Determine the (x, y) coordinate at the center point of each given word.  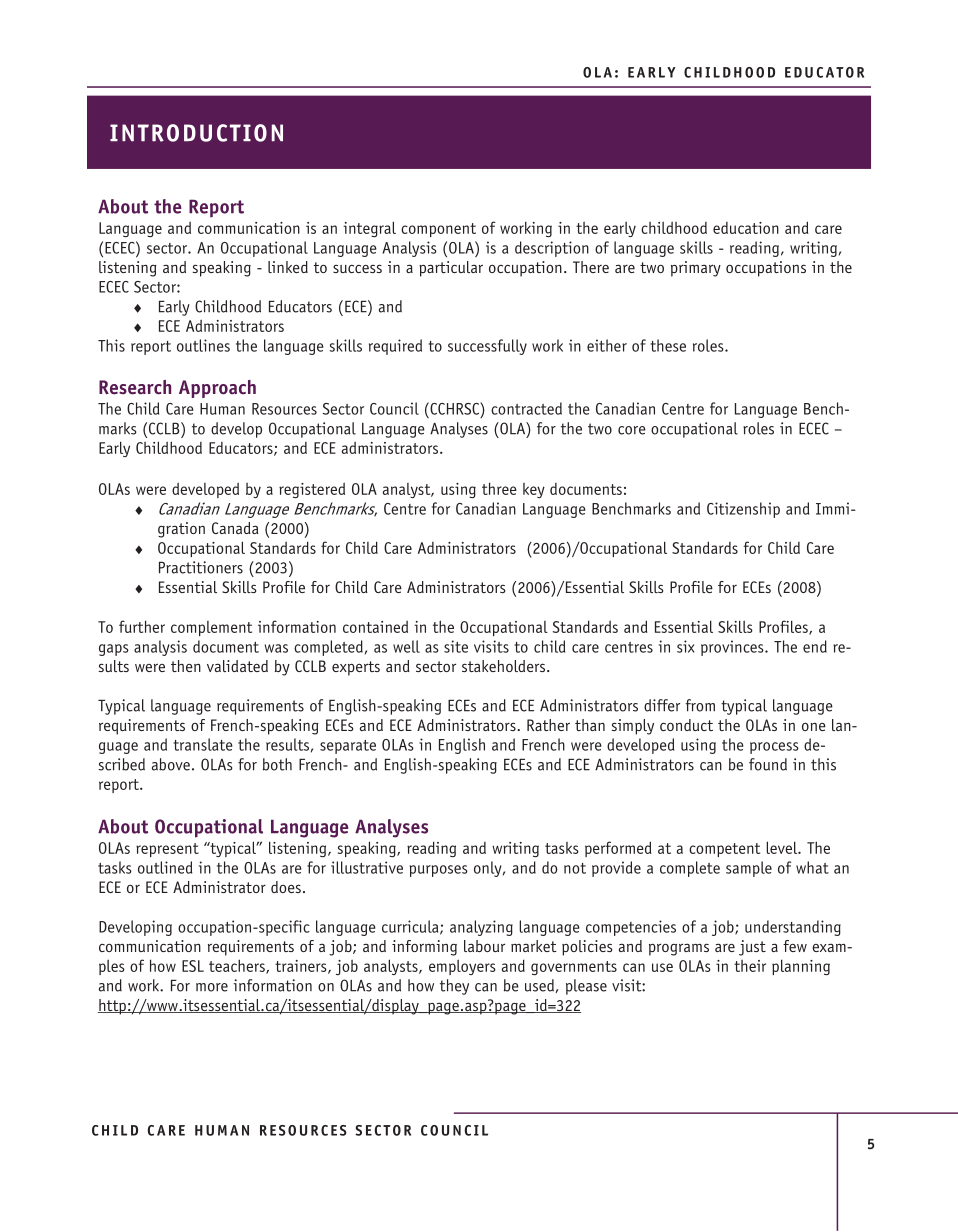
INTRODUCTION (196, 133)
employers (462, 967)
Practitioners (201, 567)
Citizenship (743, 510)
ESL (193, 966)
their (750, 966)
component (438, 230)
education (746, 228)
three (499, 488)
